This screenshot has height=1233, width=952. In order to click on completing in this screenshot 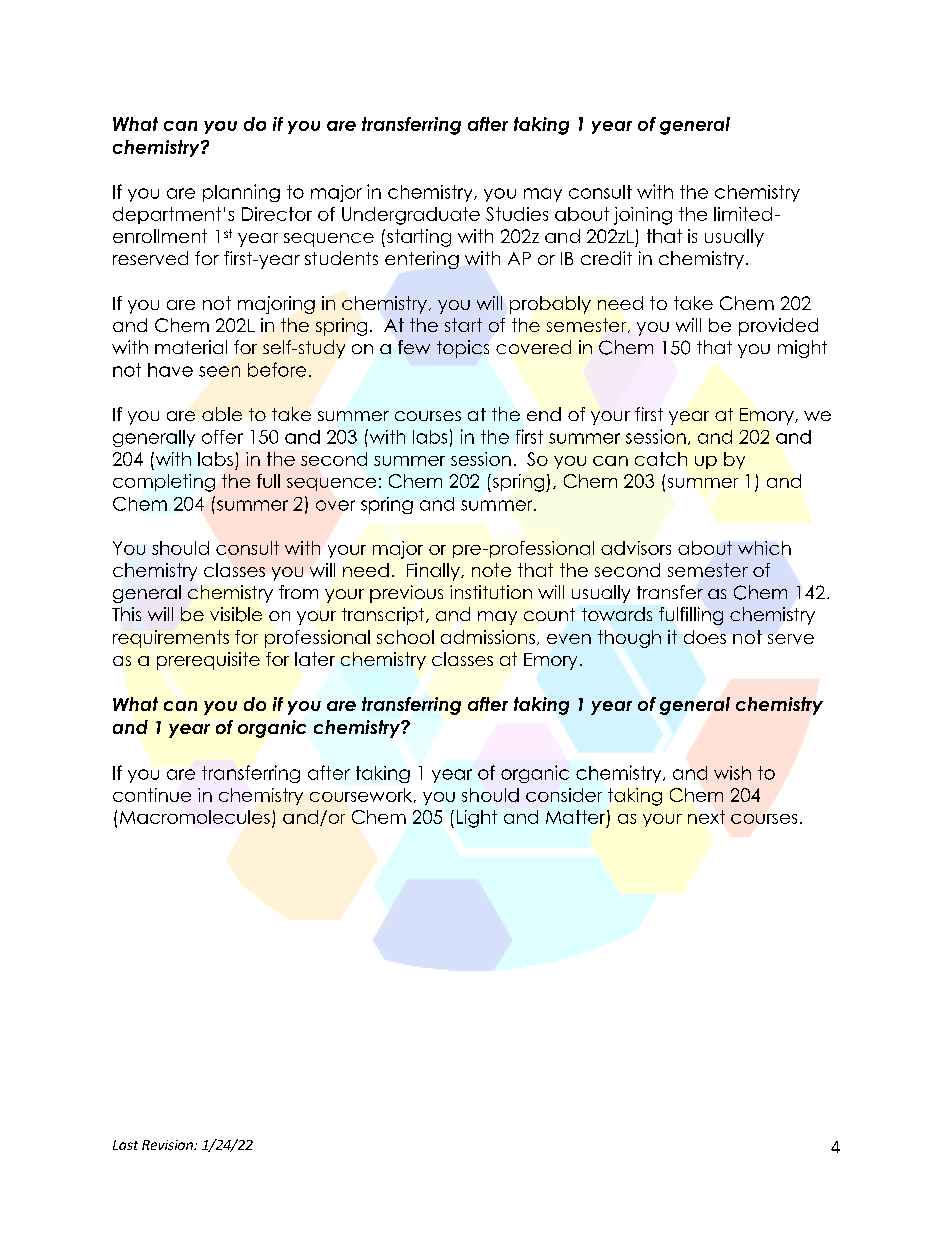, I will do `click(164, 483)`.
